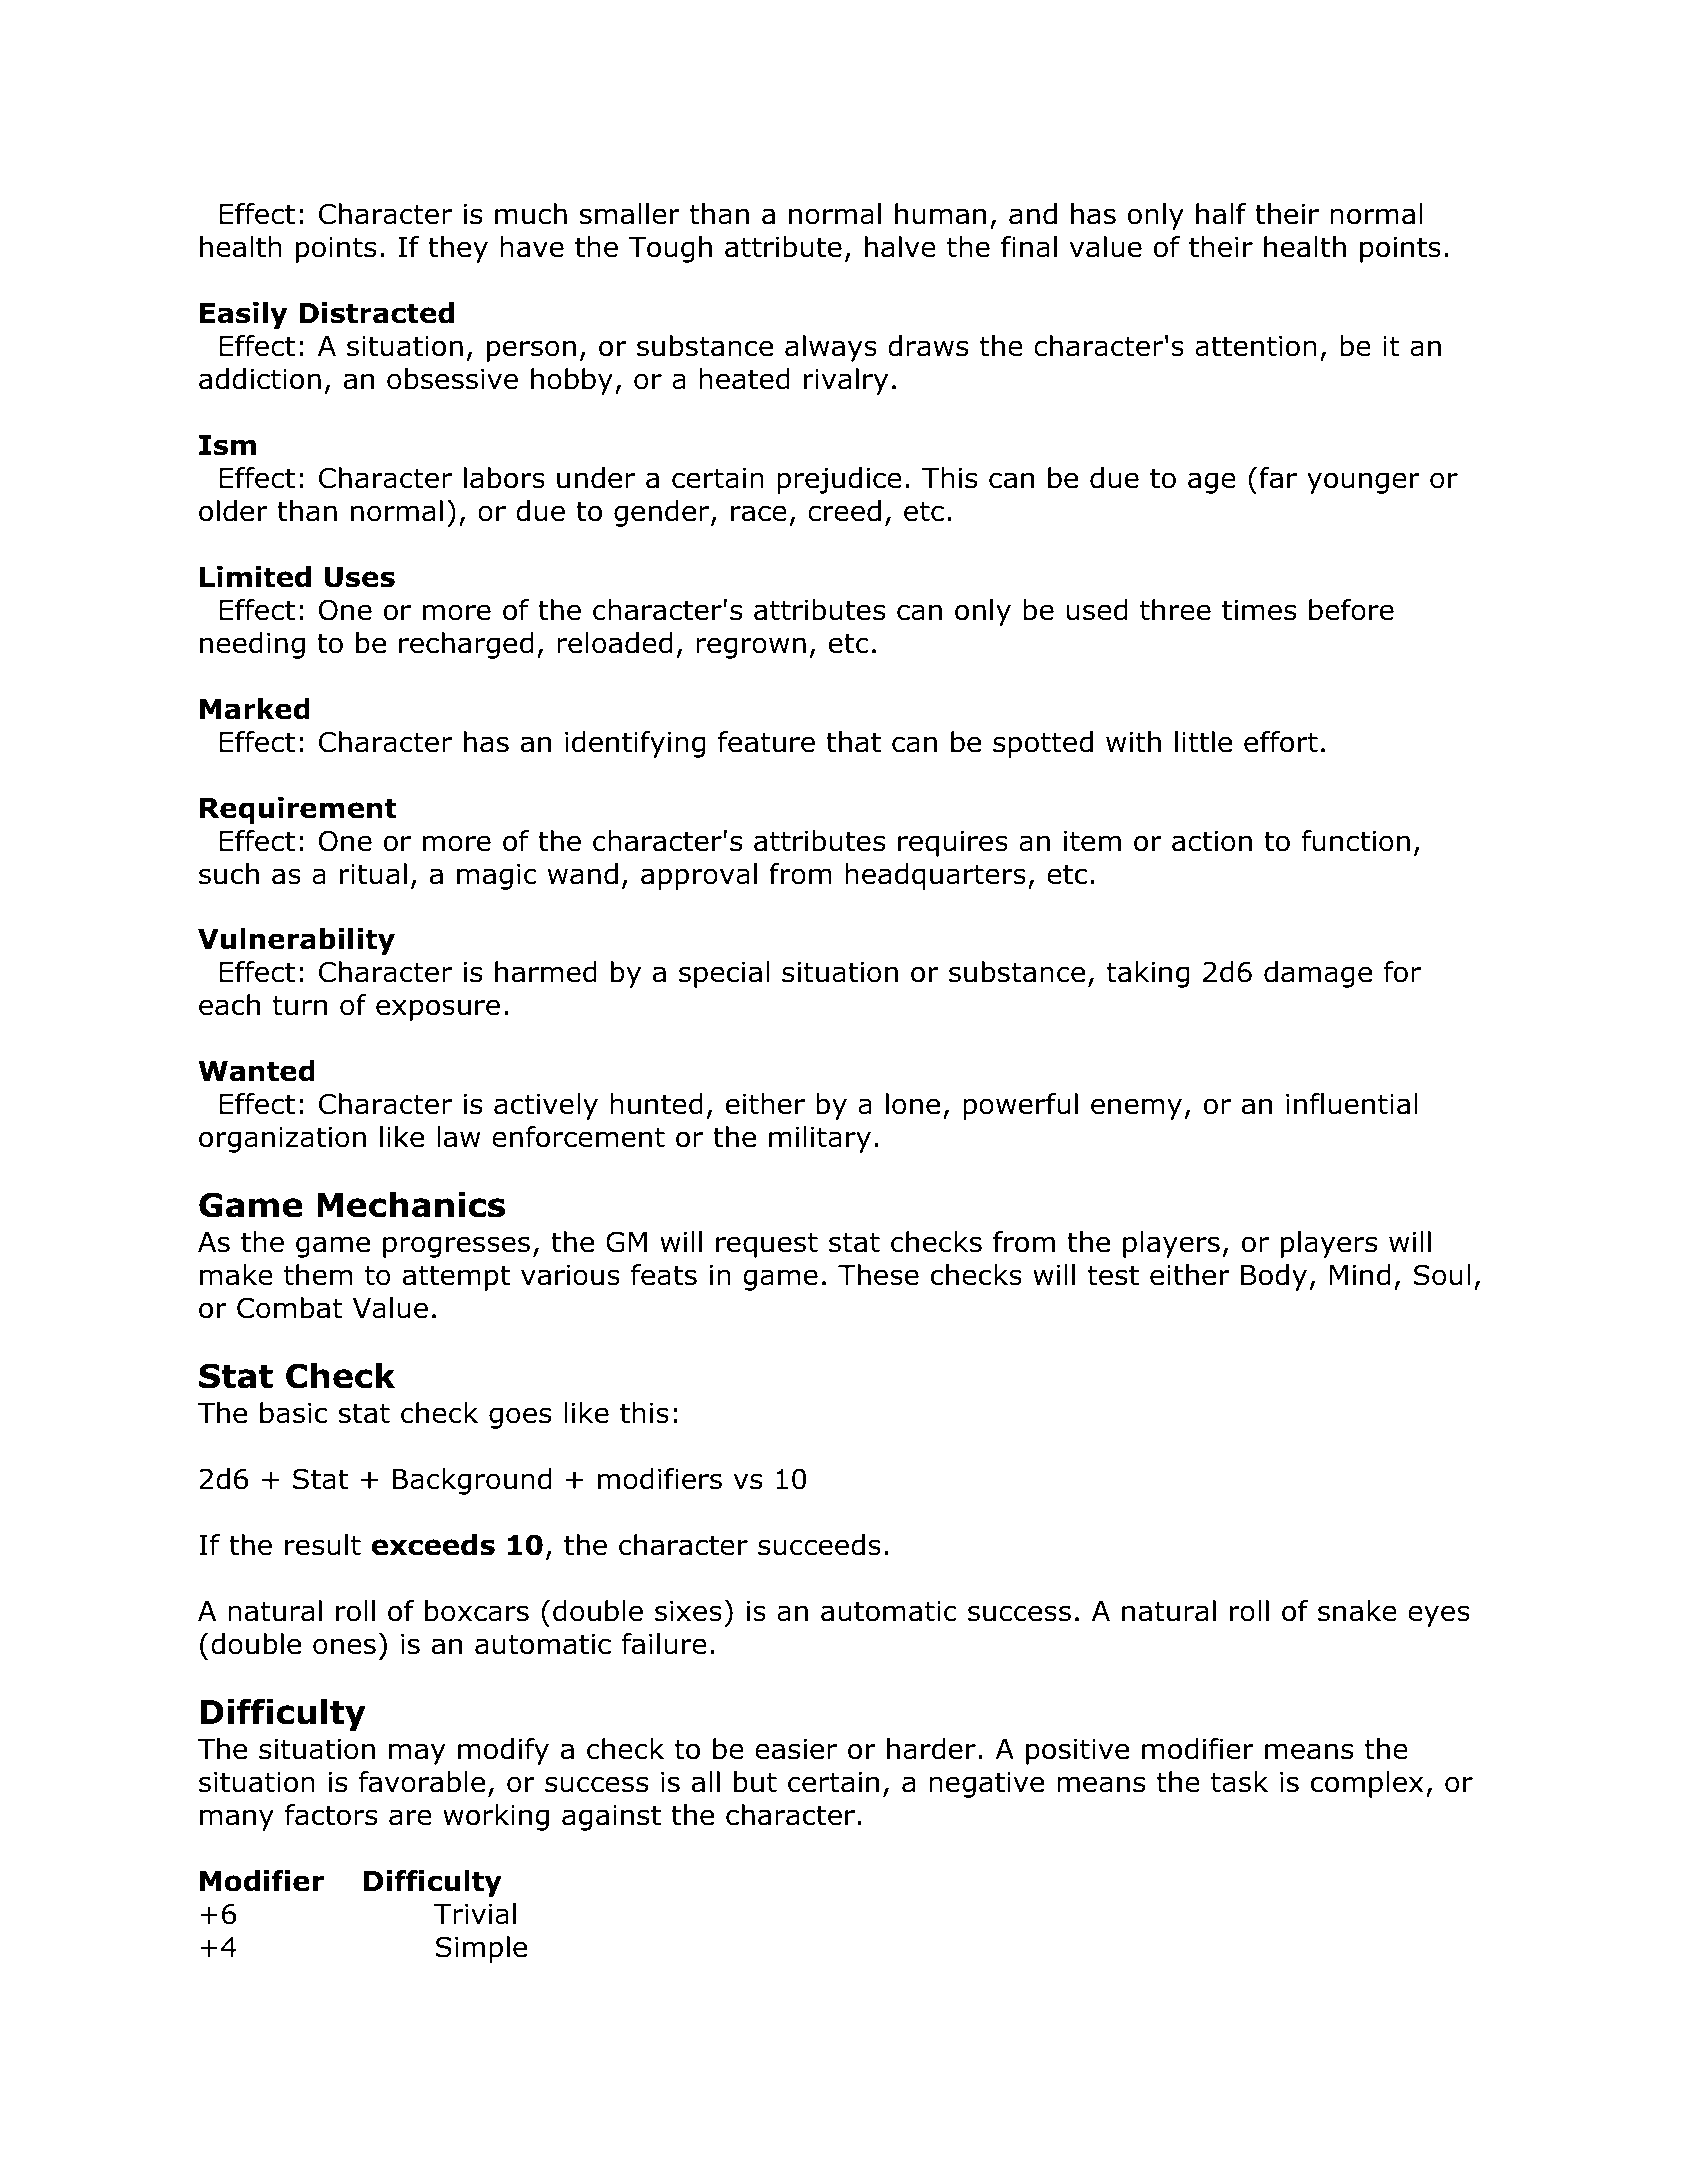 This image has height=2176, width=1682. Describe the element at coordinates (411, 1205) in the image. I see `Mechanics` at that location.
